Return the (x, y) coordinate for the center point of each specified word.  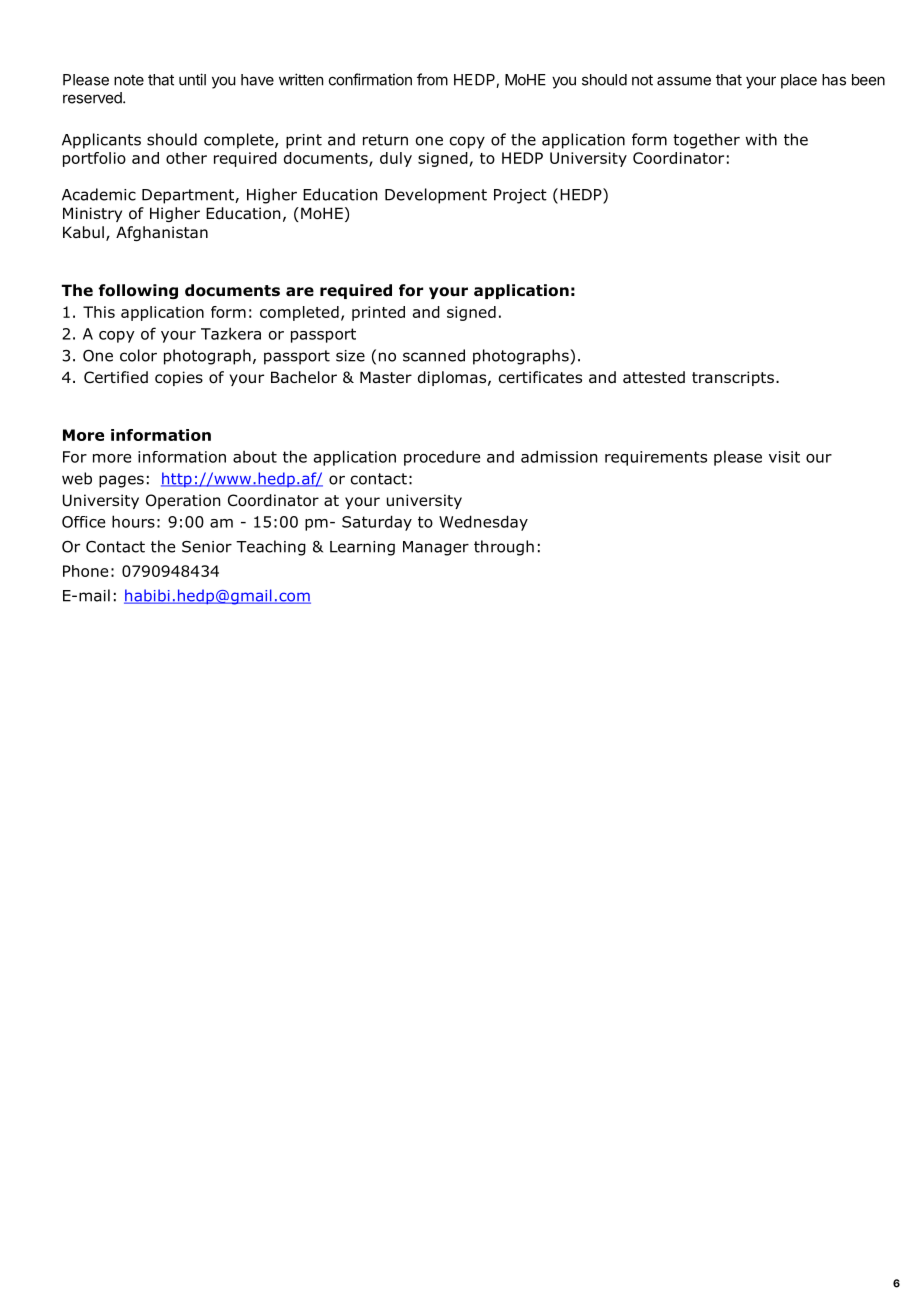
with (761, 139)
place (799, 81)
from (432, 79)
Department (189, 196)
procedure (442, 458)
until (192, 79)
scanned (434, 355)
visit (784, 457)
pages (121, 481)
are (300, 292)
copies (179, 378)
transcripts (733, 378)
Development (436, 196)
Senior (207, 547)
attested (654, 377)
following (138, 291)
